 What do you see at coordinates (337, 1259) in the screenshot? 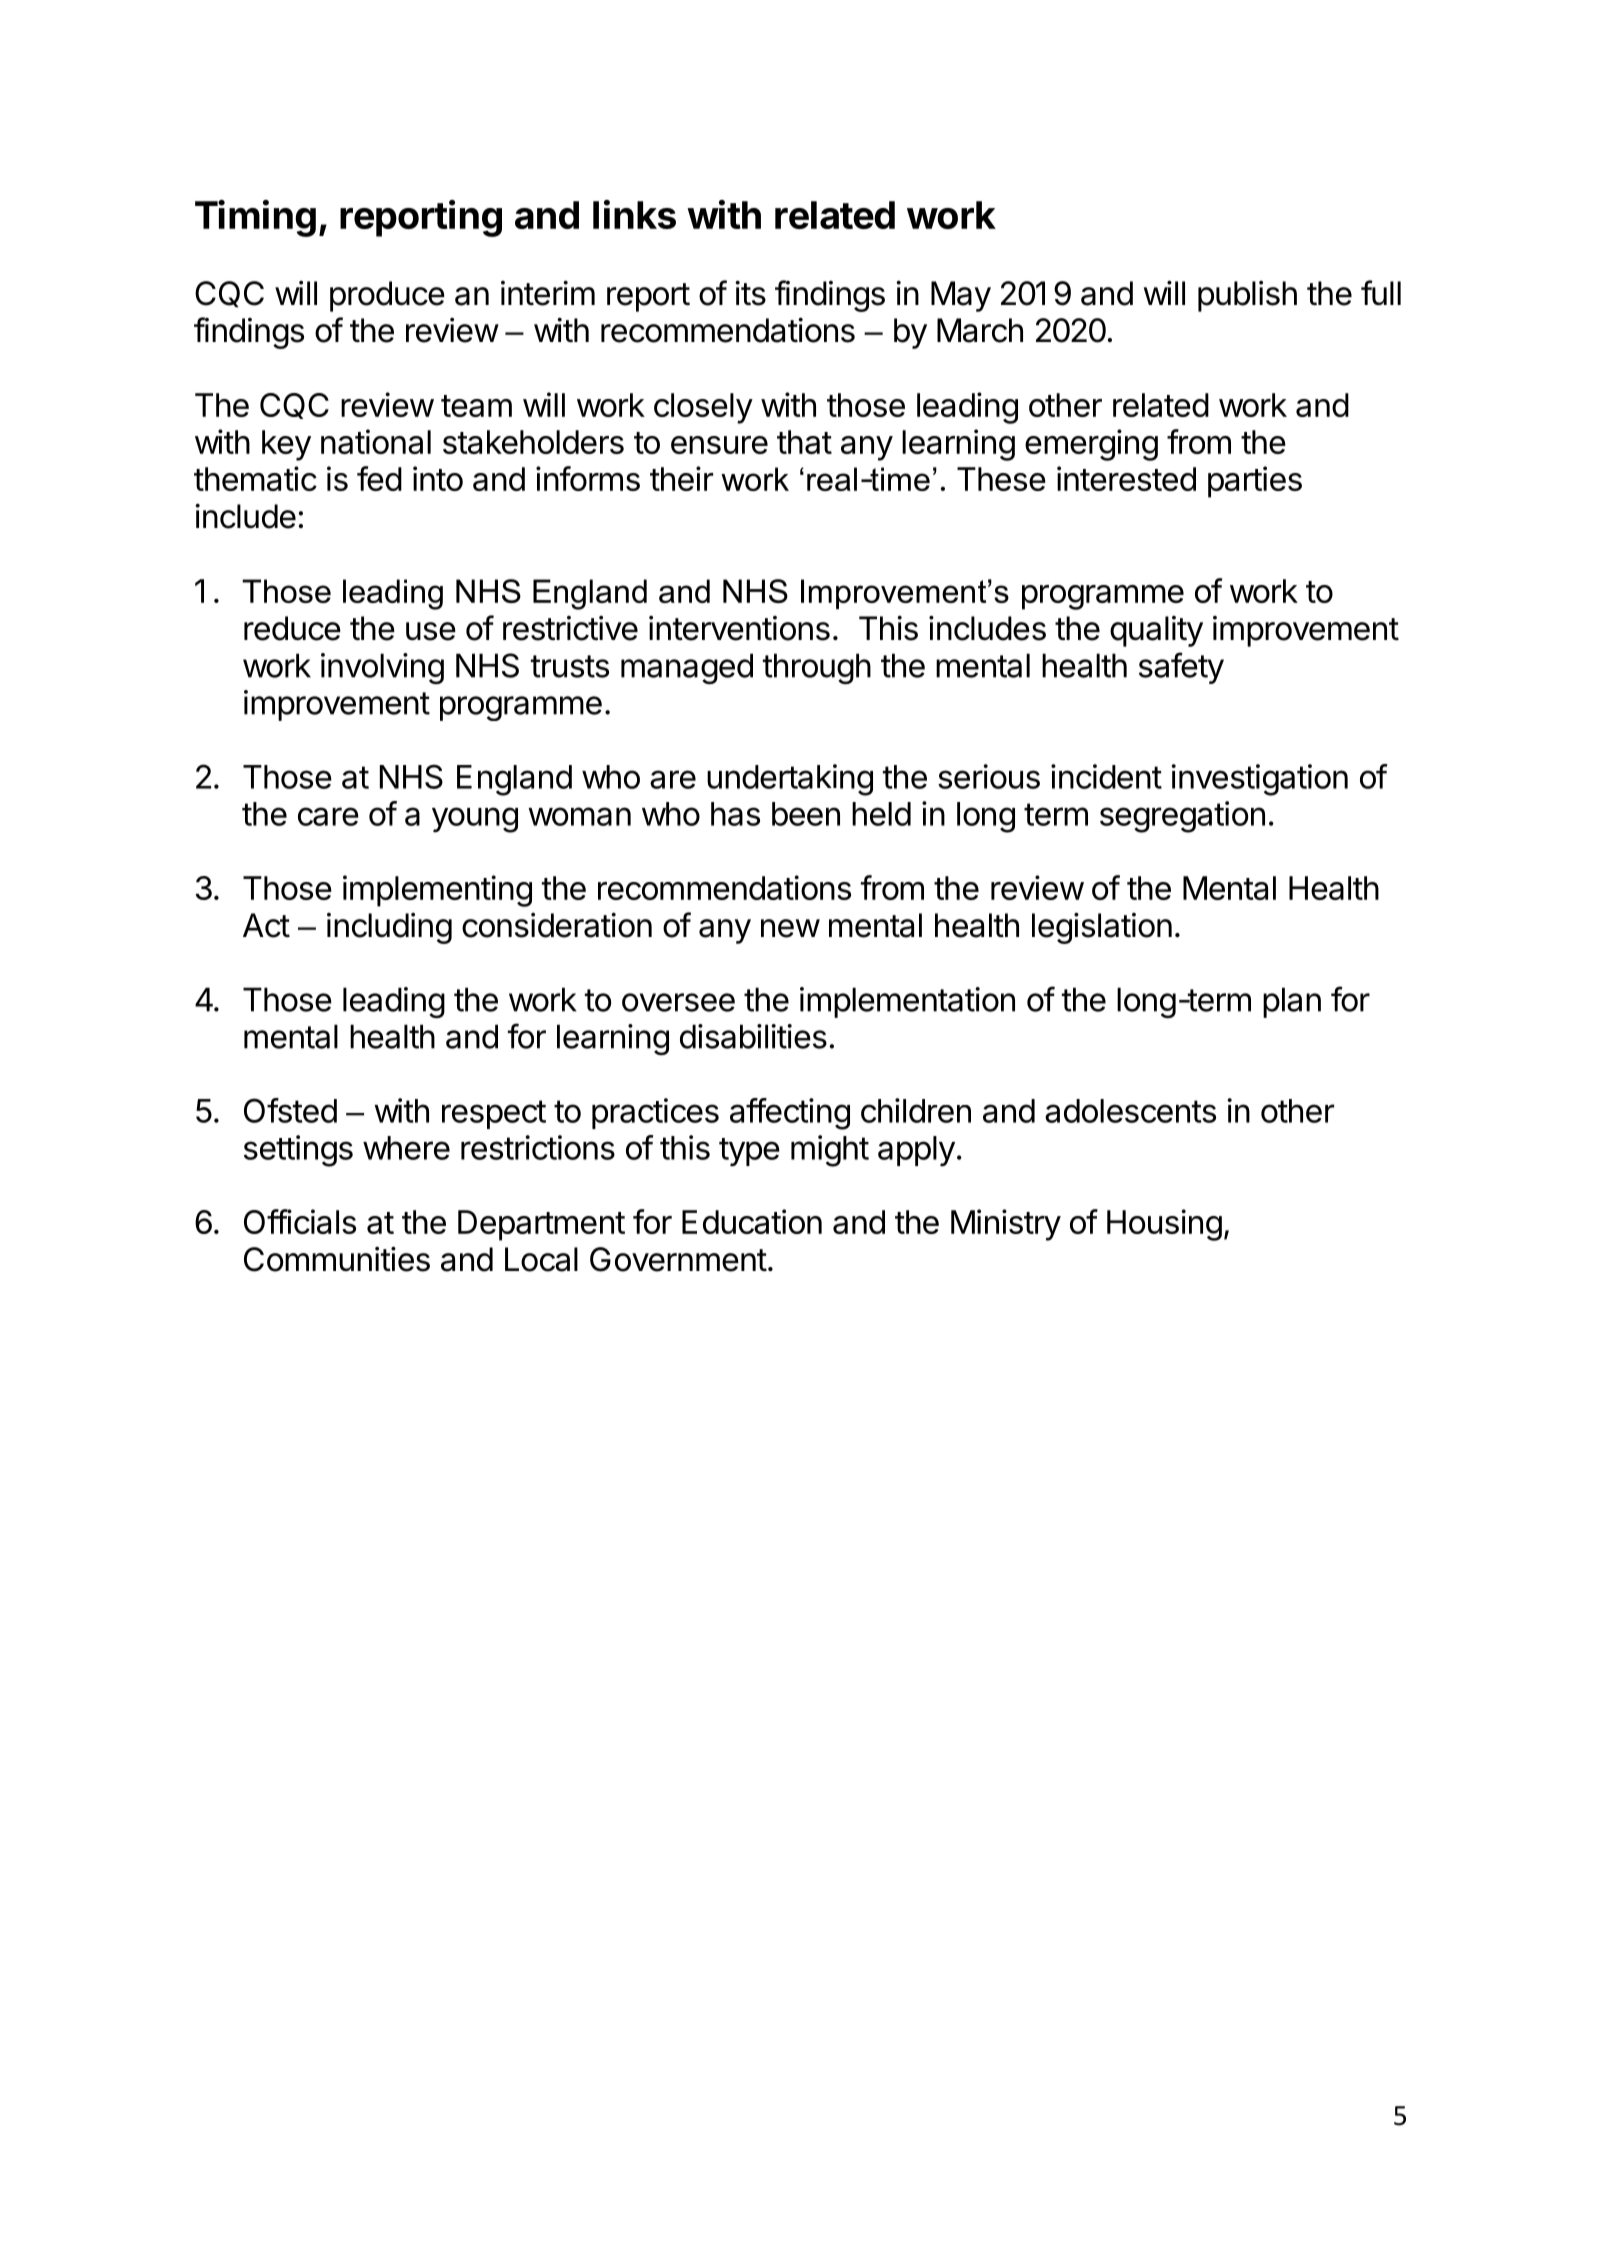
I see `Communities` at bounding box center [337, 1259].
